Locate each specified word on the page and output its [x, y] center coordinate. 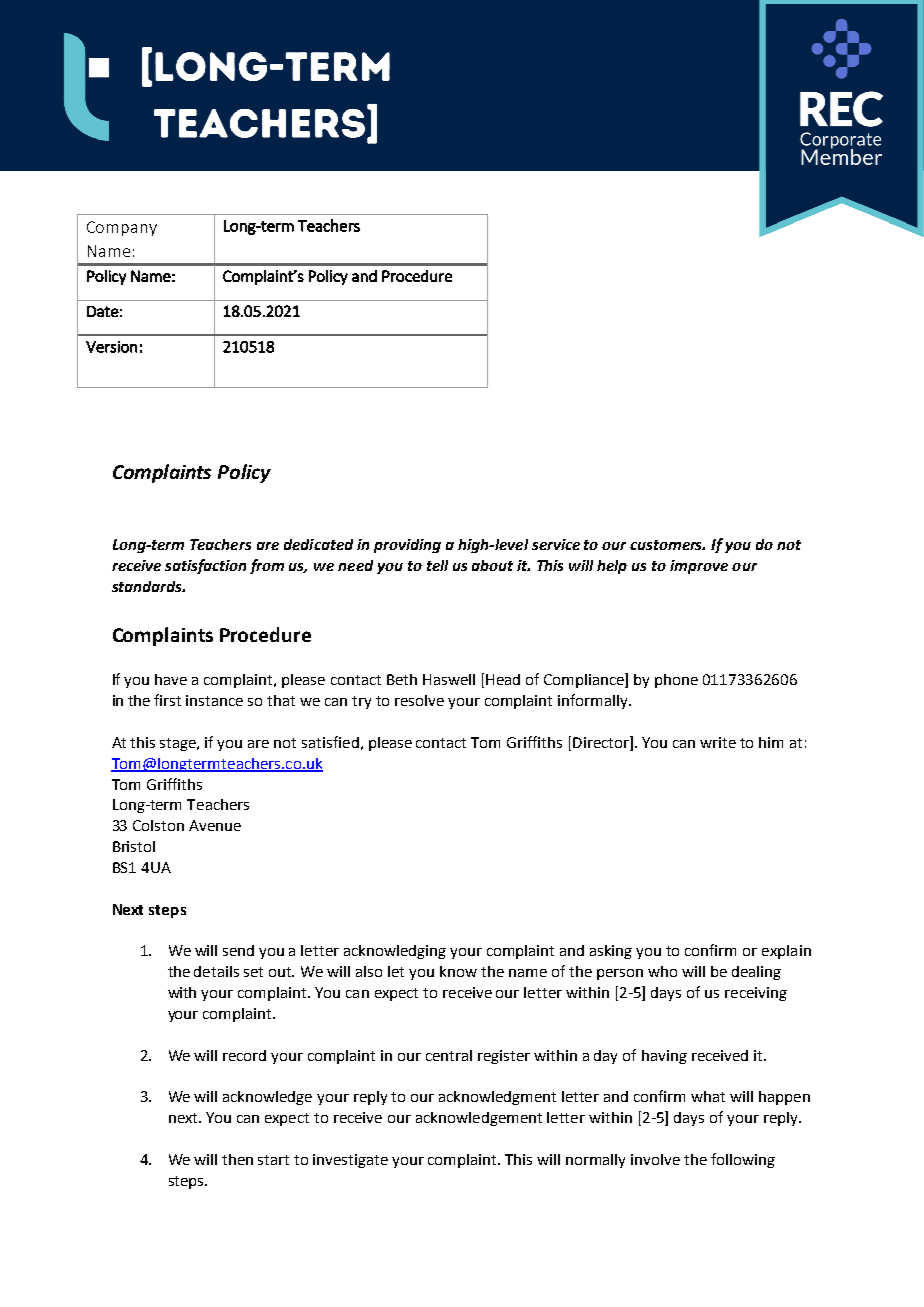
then [237, 1159]
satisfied [330, 742]
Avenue [215, 825]
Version [111, 347]
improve [699, 567]
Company [122, 228]
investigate [350, 1161]
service [556, 544]
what [708, 1096]
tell [437, 565]
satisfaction [205, 566]
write [718, 742]
